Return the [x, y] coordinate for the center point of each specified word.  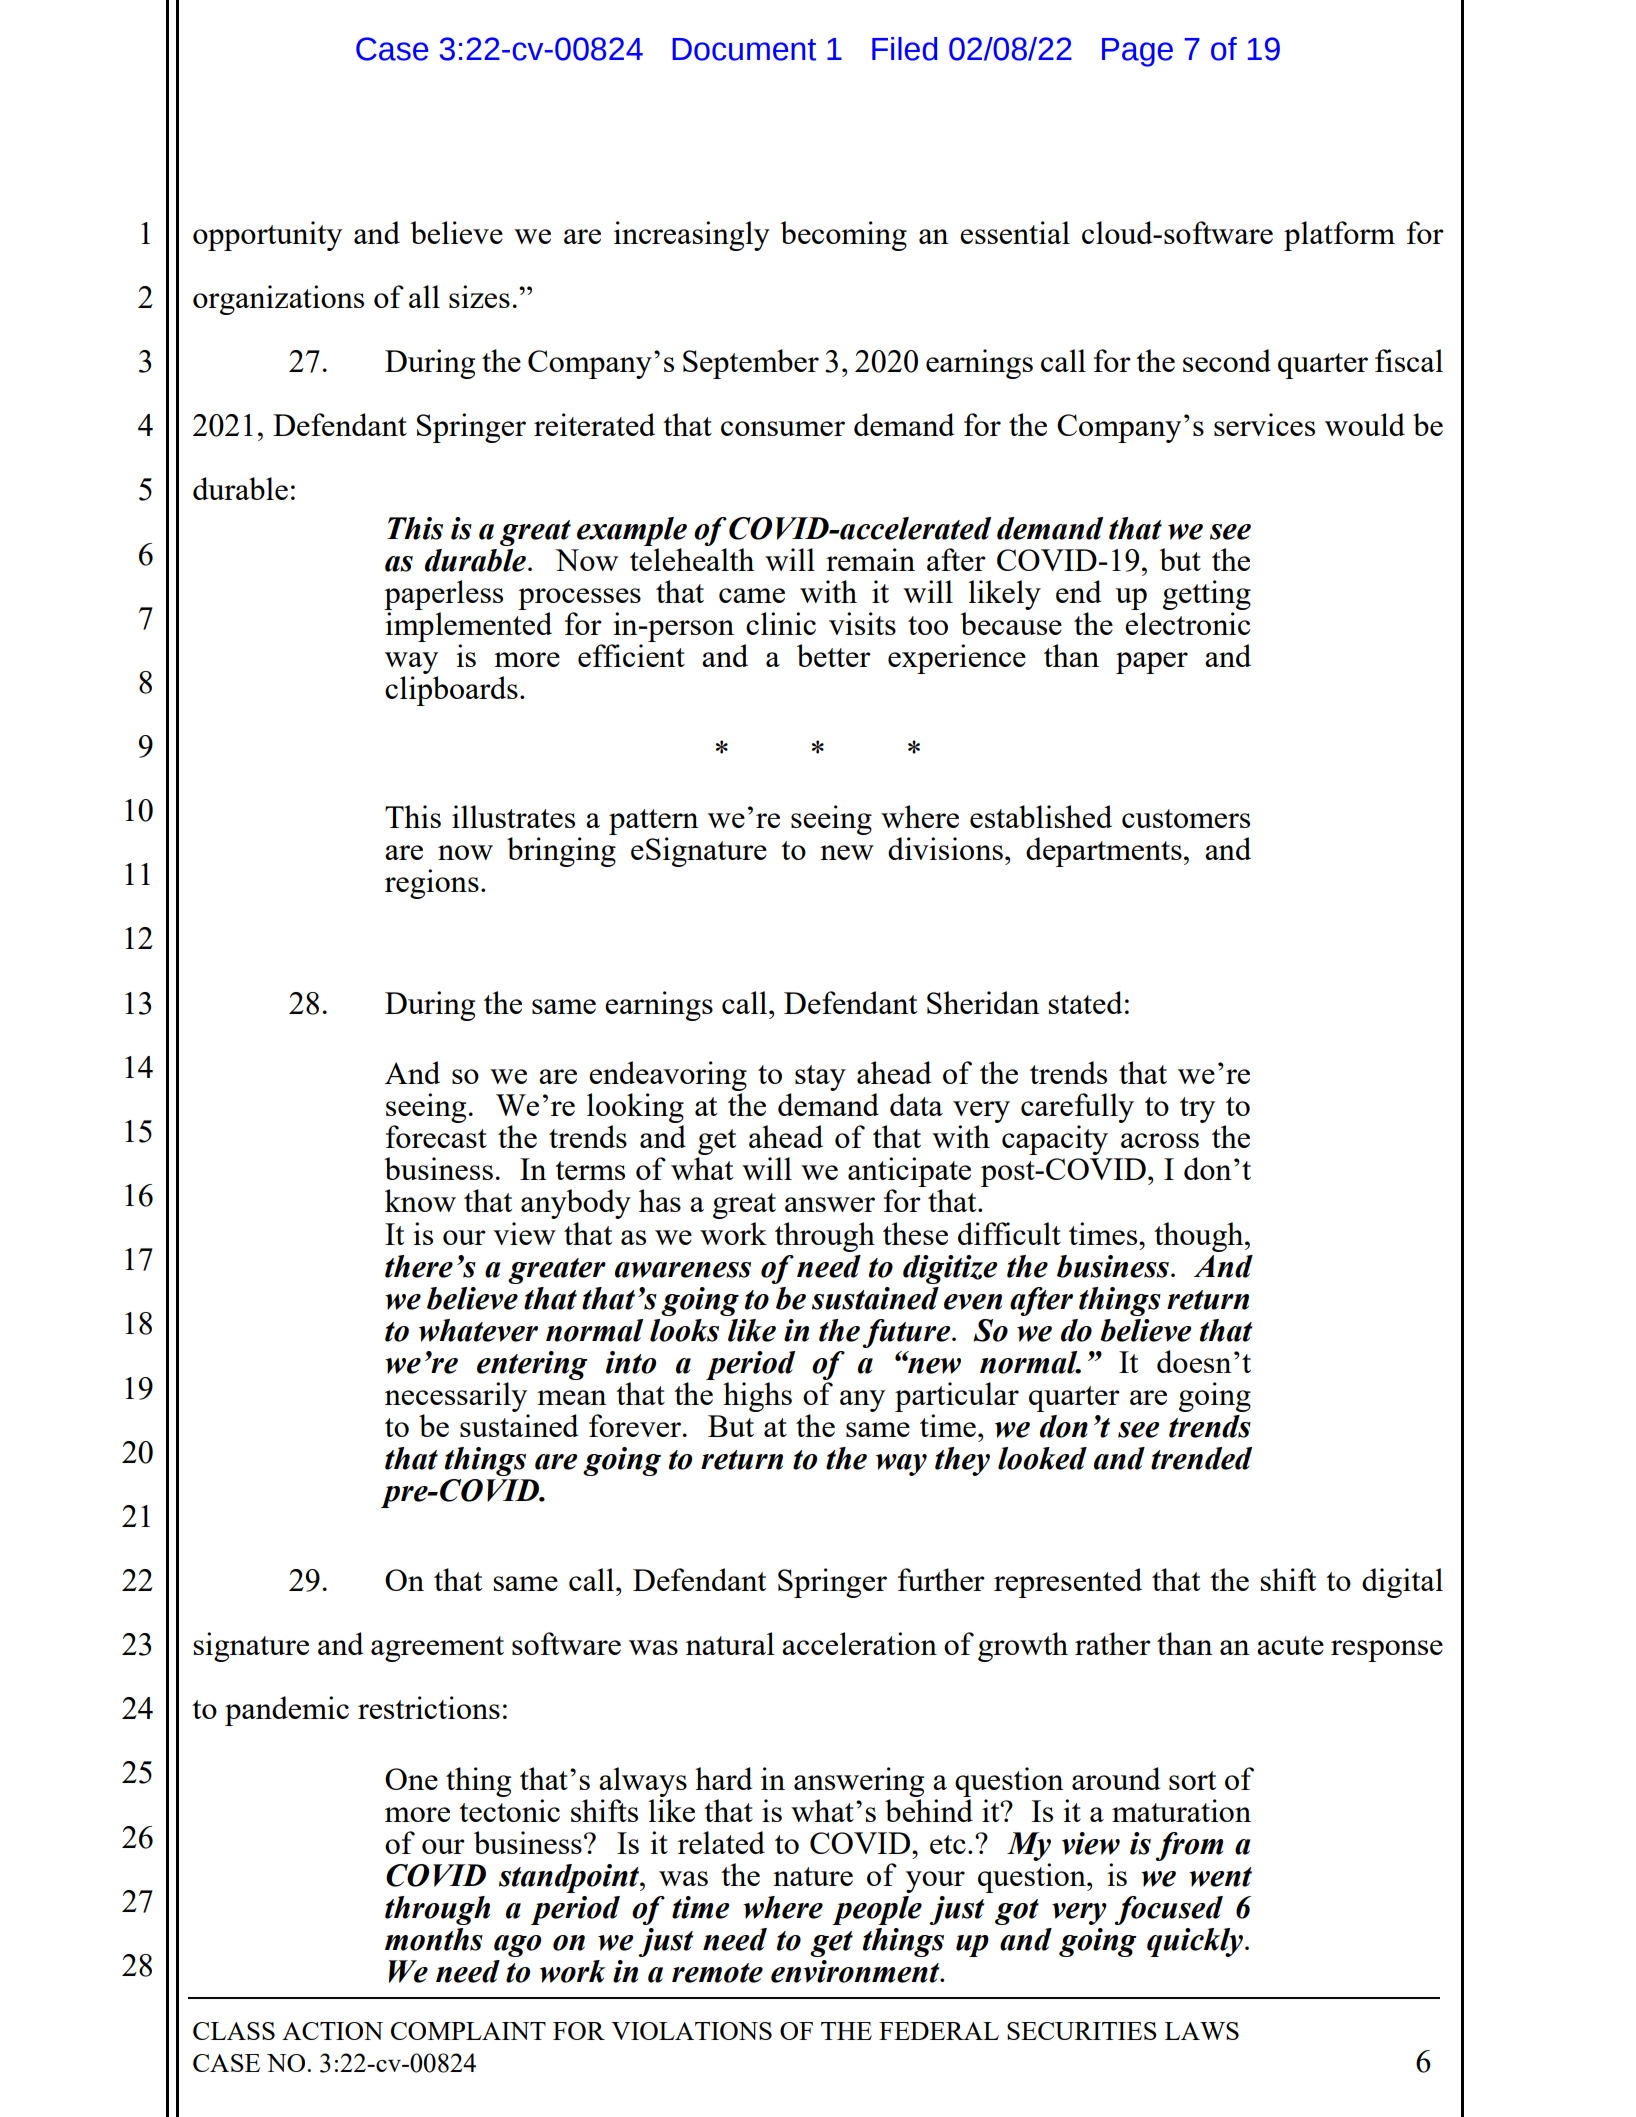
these [915, 1233]
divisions [945, 848]
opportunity [267, 236]
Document [744, 49]
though [1200, 1237]
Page [1137, 52]
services [1264, 424]
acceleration [859, 1643]
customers [1186, 818]
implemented [468, 627]
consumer [783, 428]
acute [1290, 1645]
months [434, 1939]
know [420, 1200]
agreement [437, 1649]
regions [432, 884]
